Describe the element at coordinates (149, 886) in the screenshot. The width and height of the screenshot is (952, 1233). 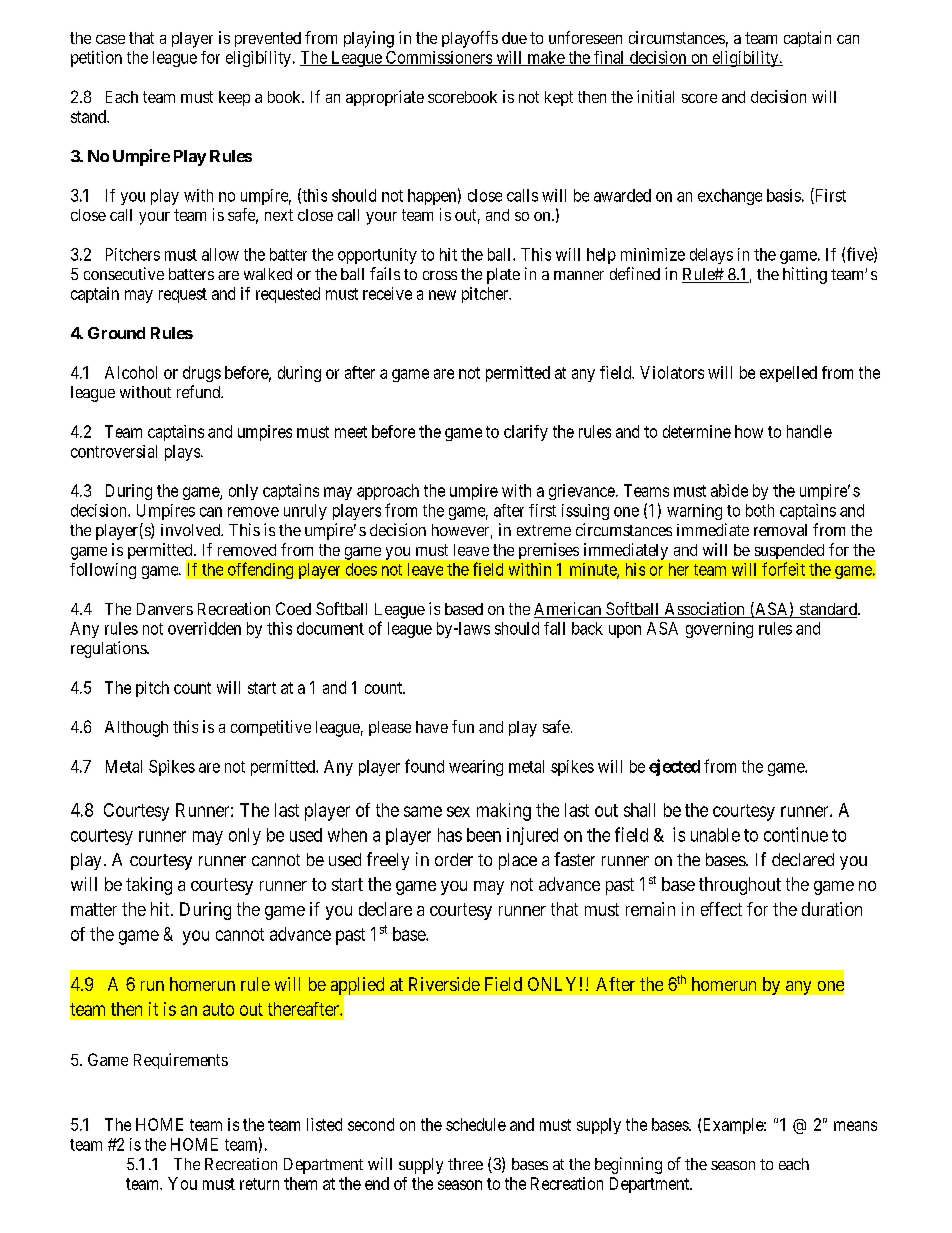
I see `taking` at that location.
